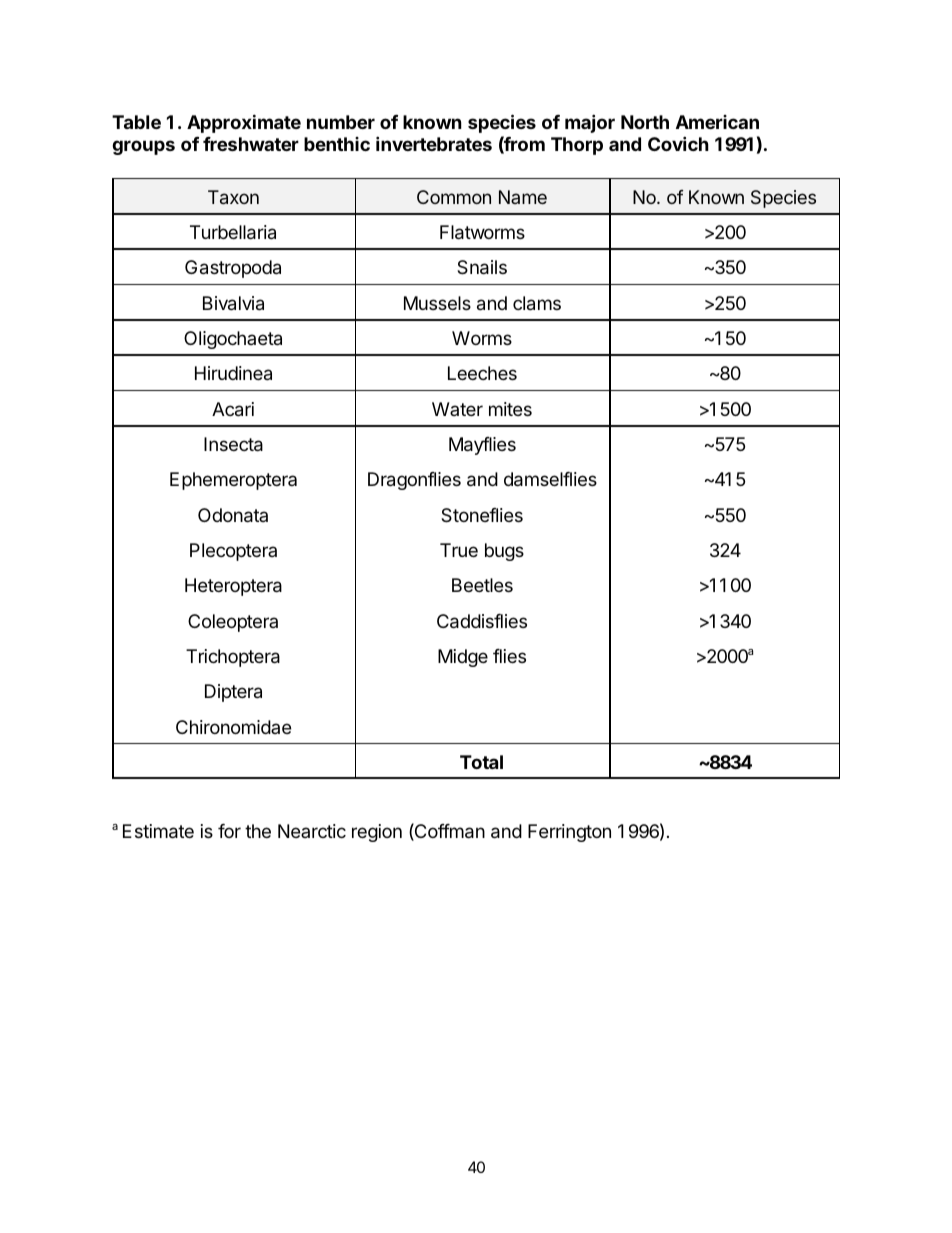 Image resolution: width=952 pixels, height=1233 pixels. Describe the element at coordinates (645, 122) in the page. I see `North` at that location.
